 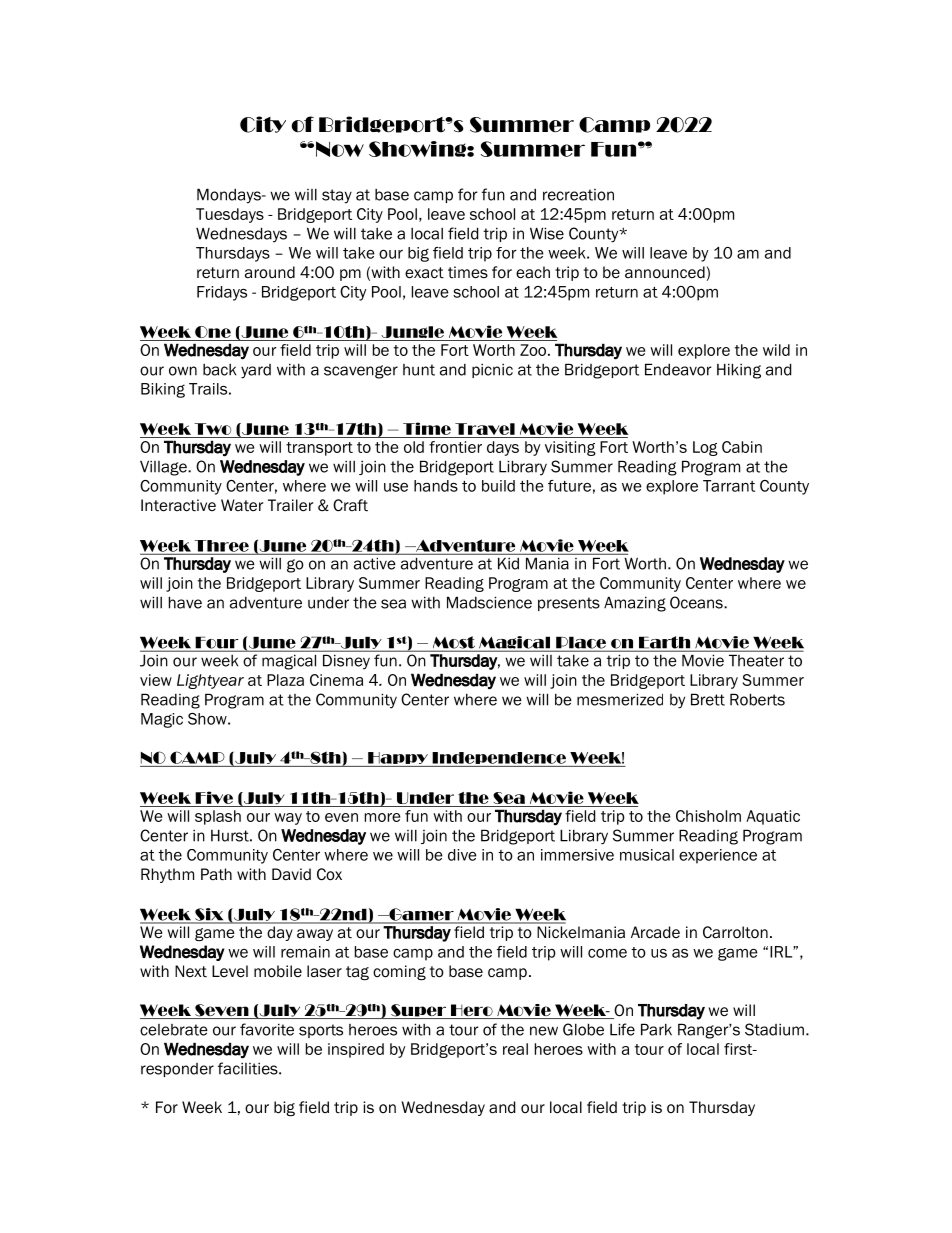 I want to click on Super, so click(x=419, y=1011).
